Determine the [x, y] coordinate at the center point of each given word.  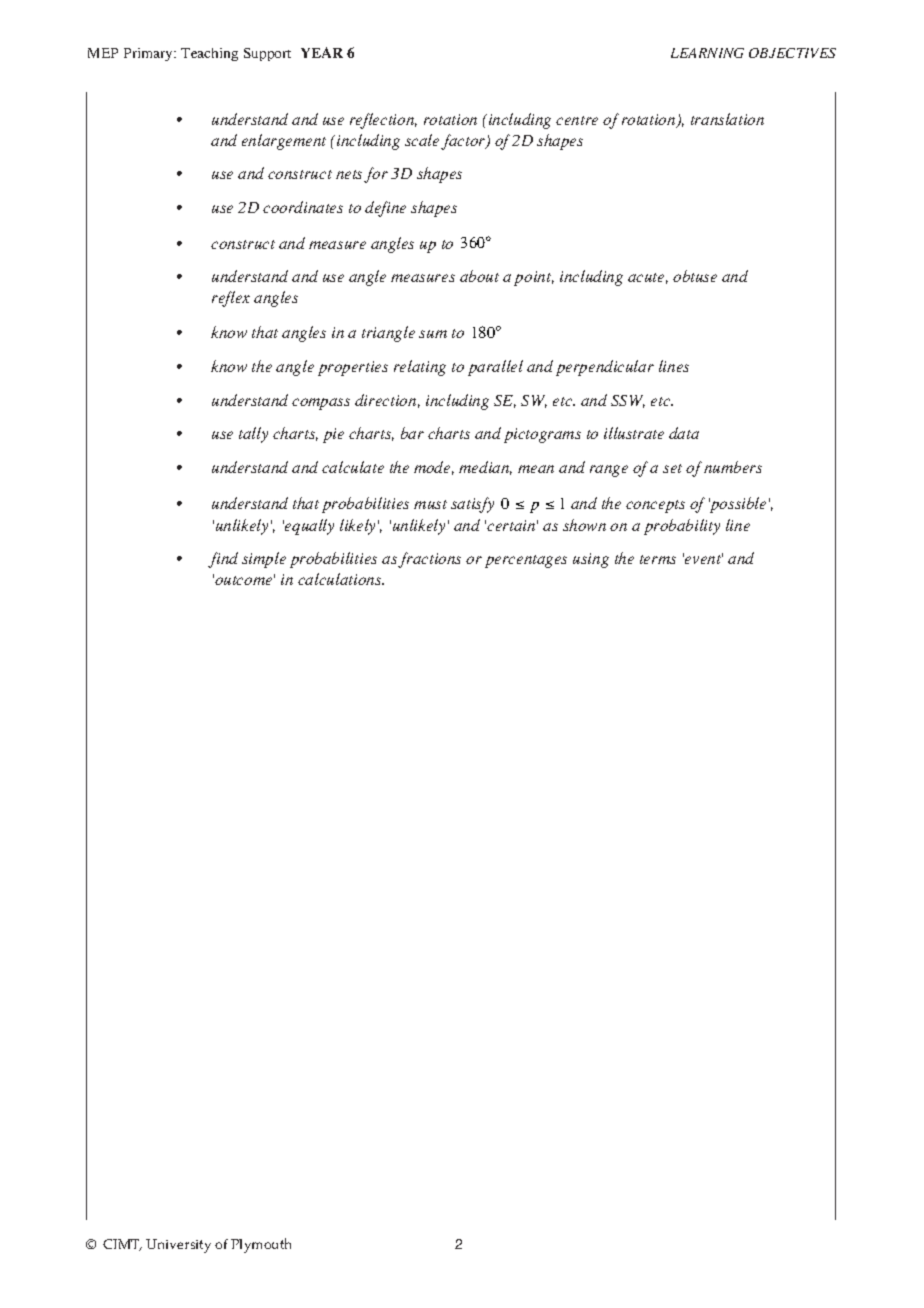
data [684, 433]
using [591, 560]
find [223, 560]
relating [420, 368]
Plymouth [261, 1245]
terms [658, 559]
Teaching [209, 54]
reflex [231, 299]
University [178, 1246]
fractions [429, 560]
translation [727, 119]
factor [464, 142]
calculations [341, 579]
